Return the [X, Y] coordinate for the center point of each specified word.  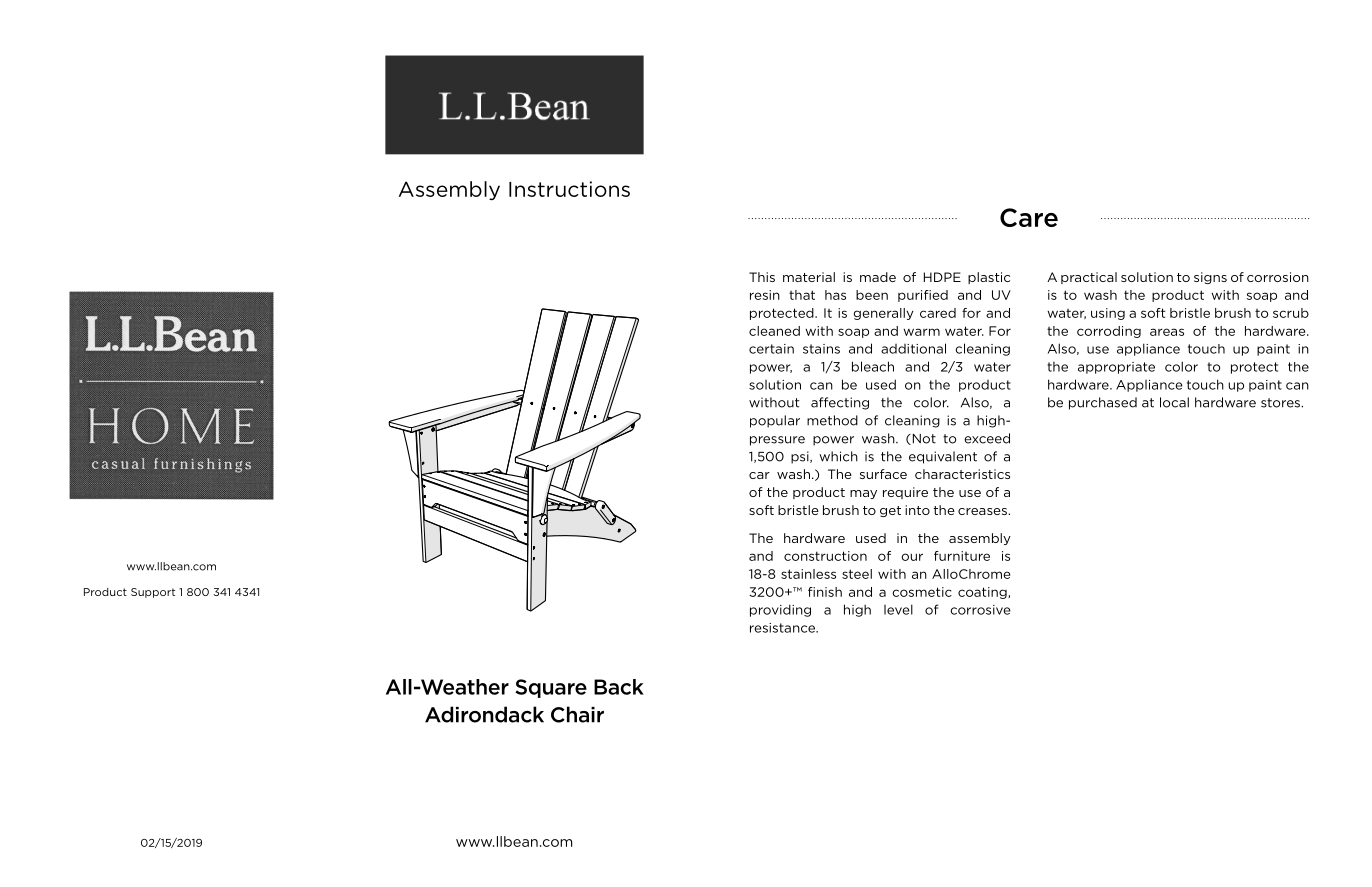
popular [775, 421]
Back [619, 687]
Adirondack [484, 714]
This [762, 277]
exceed [987, 438]
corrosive [980, 610]
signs [1210, 278]
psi [801, 457]
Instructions [569, 189]
